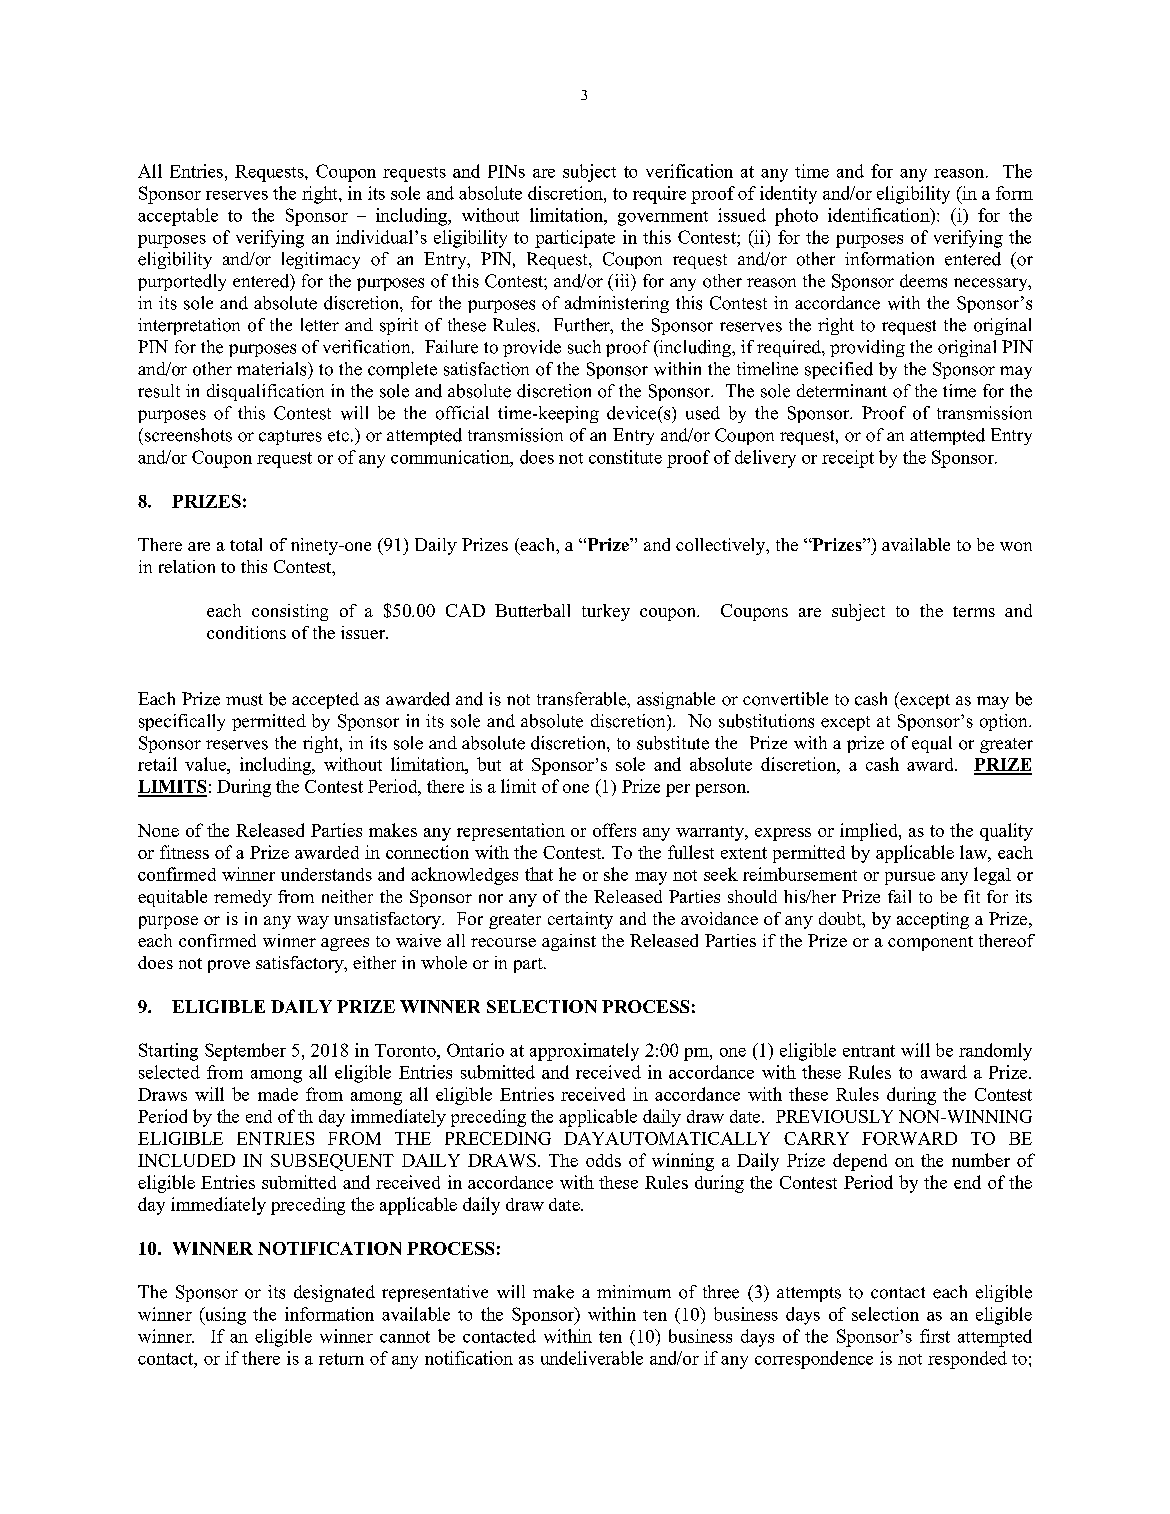 The width and height of the document is (1170, 1514). I want to click on first, so click(935, 1336).
